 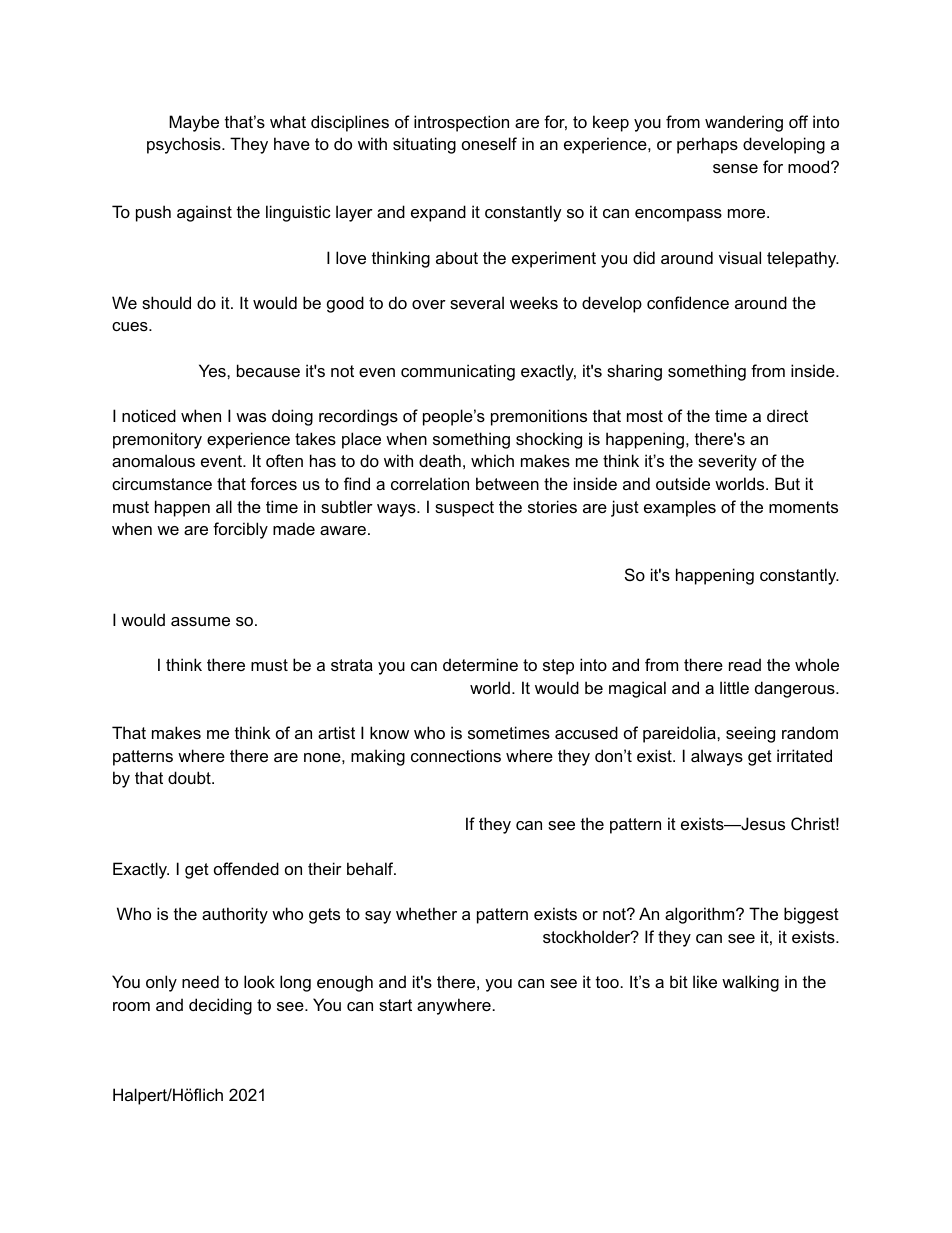 I want to click on direct, so click(x=787, y=415).
